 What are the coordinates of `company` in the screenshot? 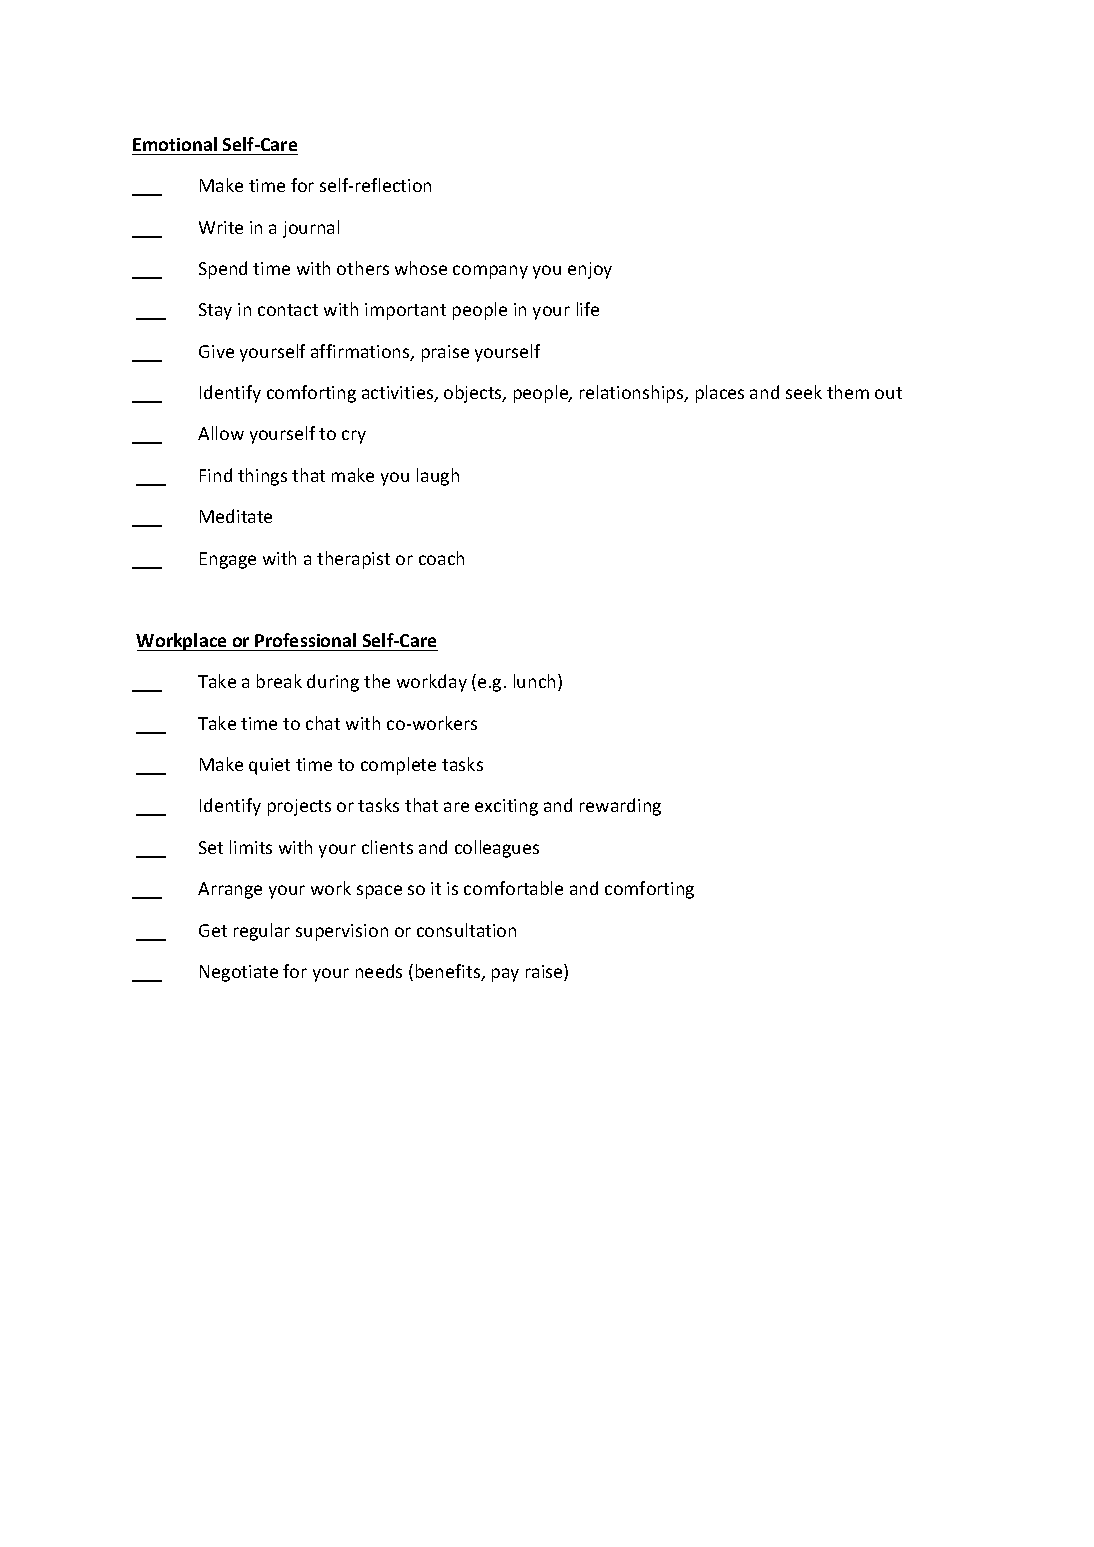 It's located at (490, 272).
